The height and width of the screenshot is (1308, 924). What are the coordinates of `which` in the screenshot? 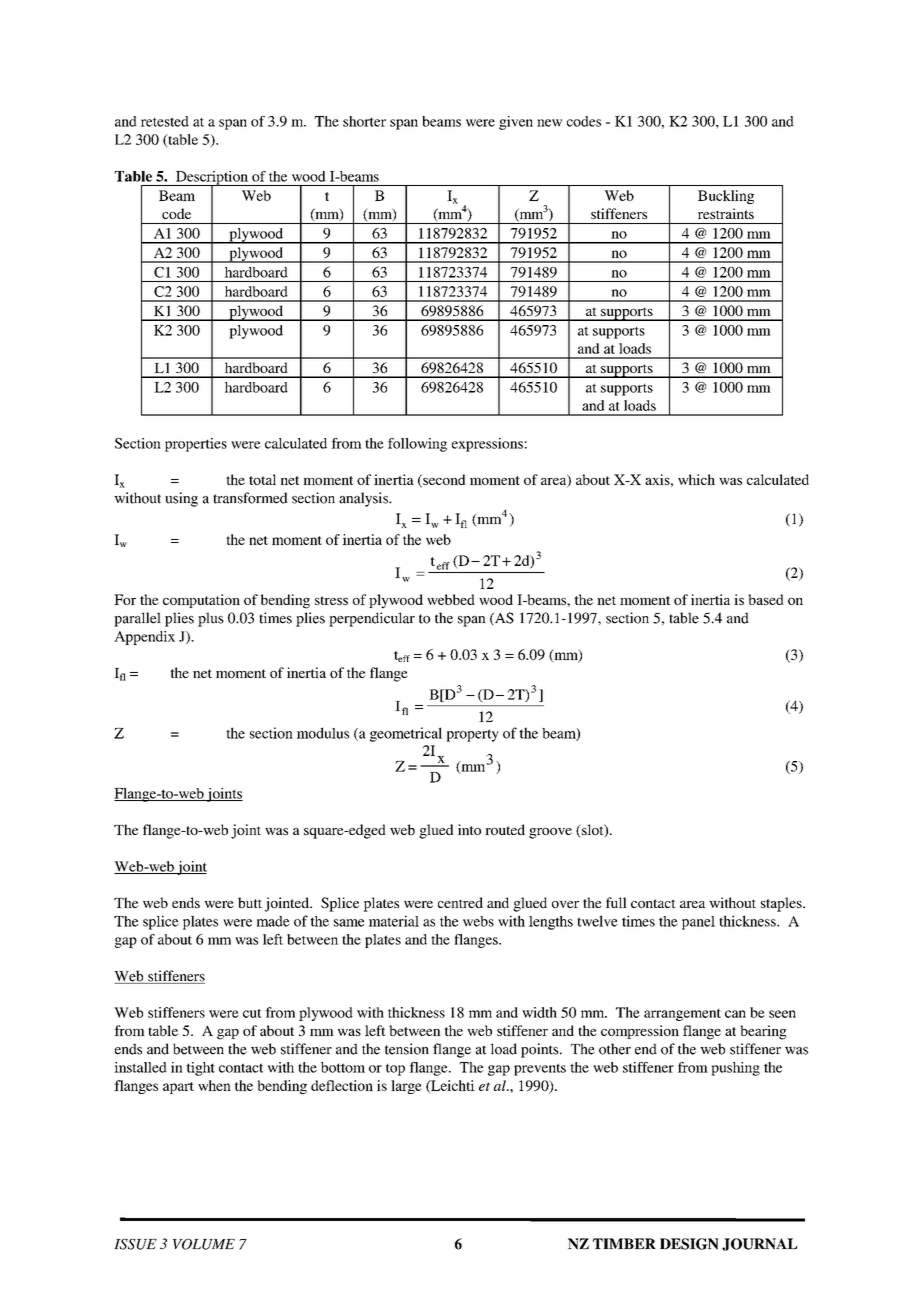 It's located at (696, 479).
